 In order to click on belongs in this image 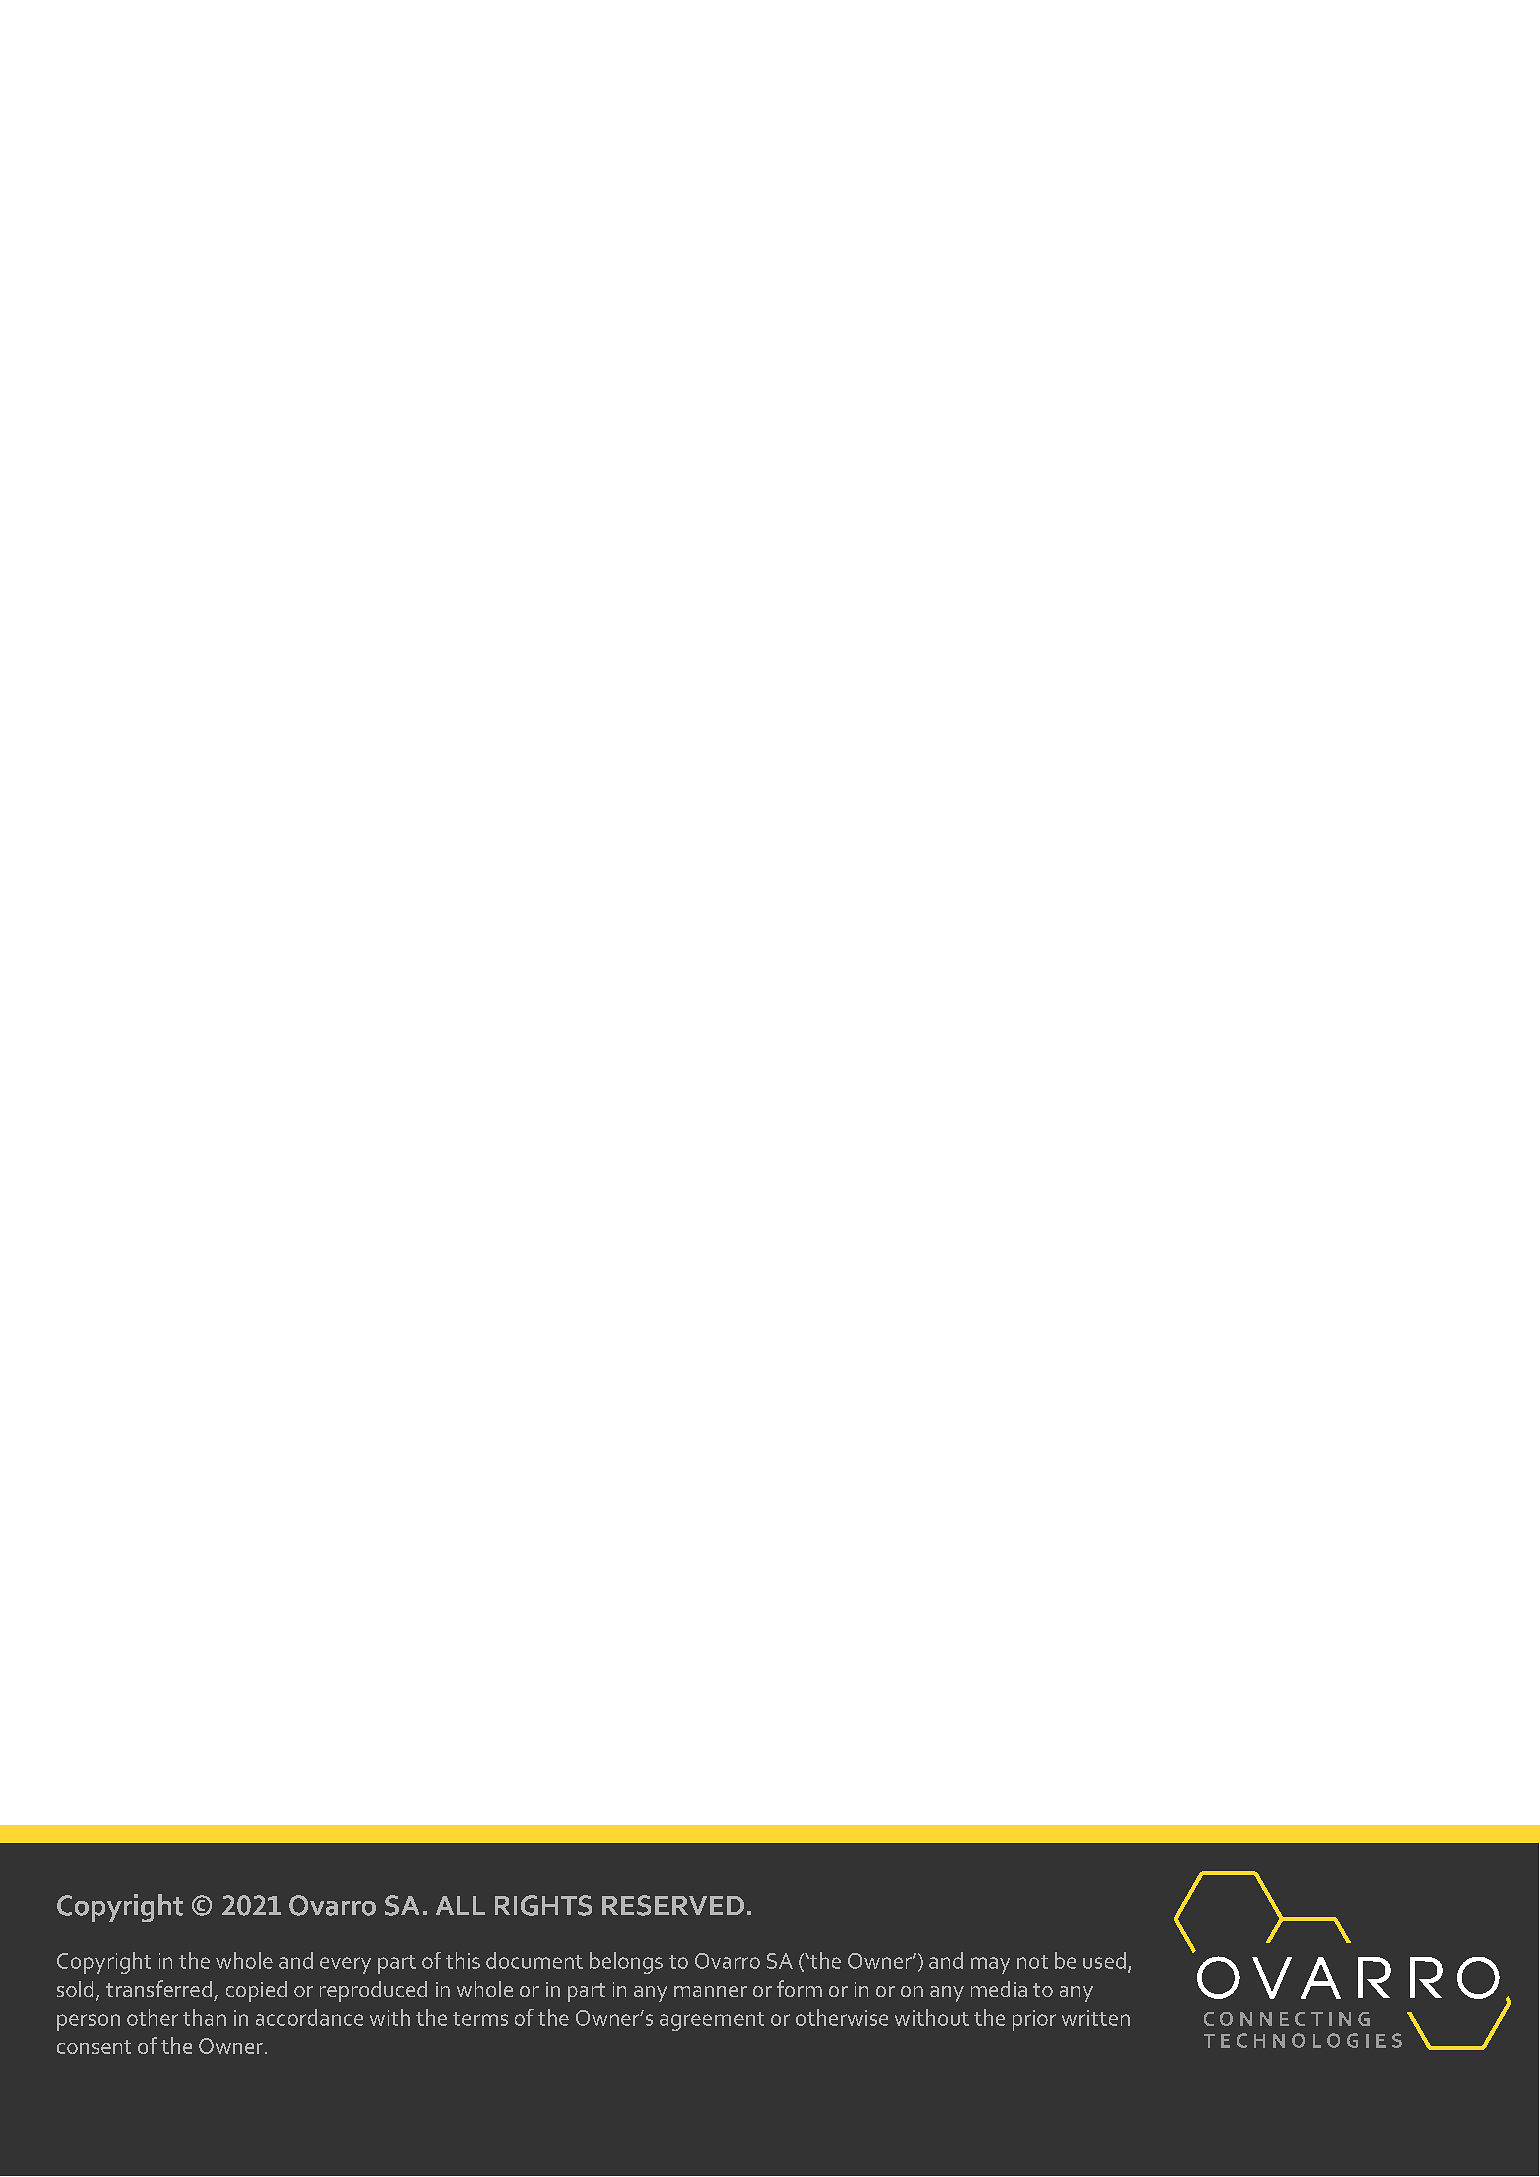, I will do `click(626, 1963)`.
